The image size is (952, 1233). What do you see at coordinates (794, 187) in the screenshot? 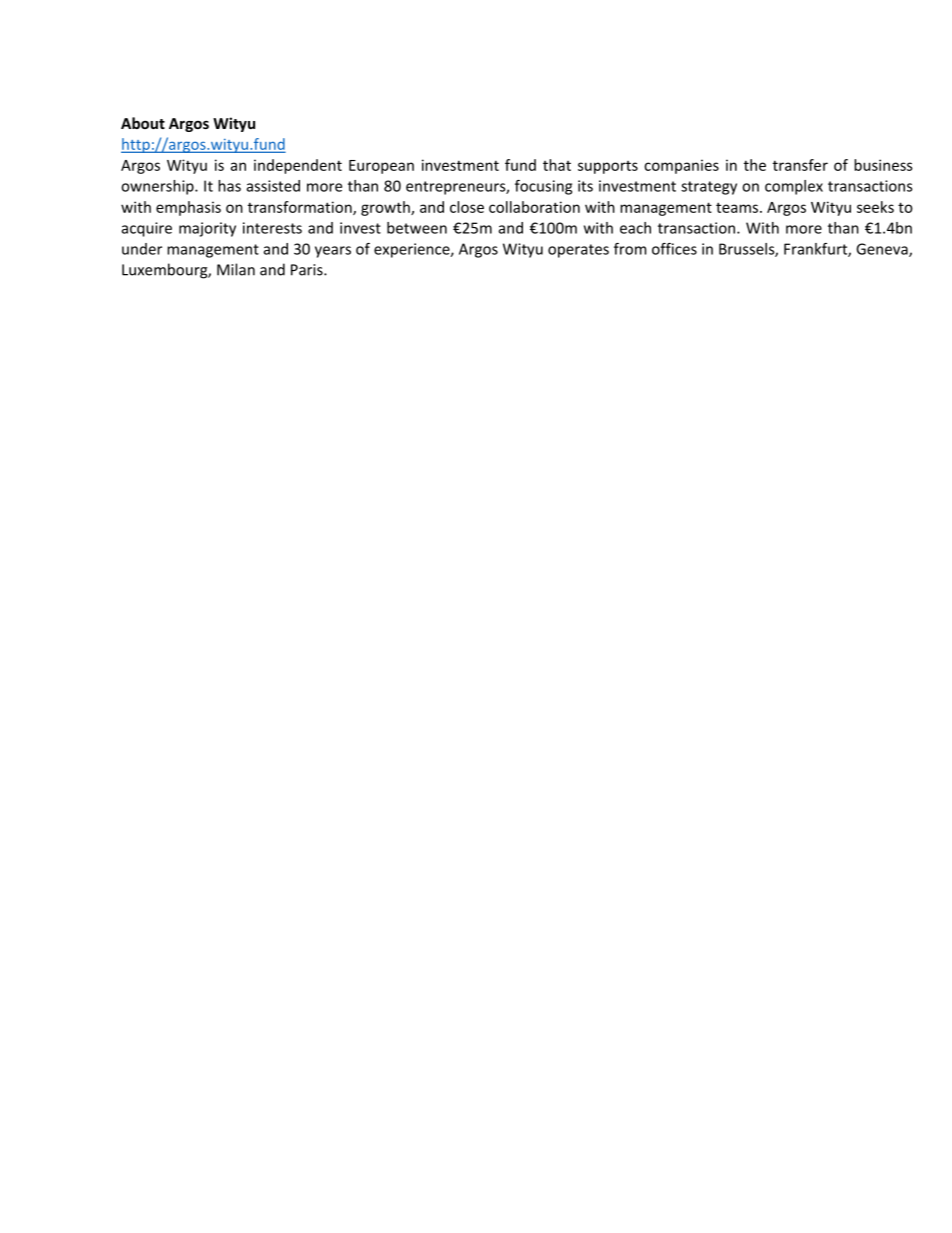
I see `complex` at bounding box center [794, 187].
